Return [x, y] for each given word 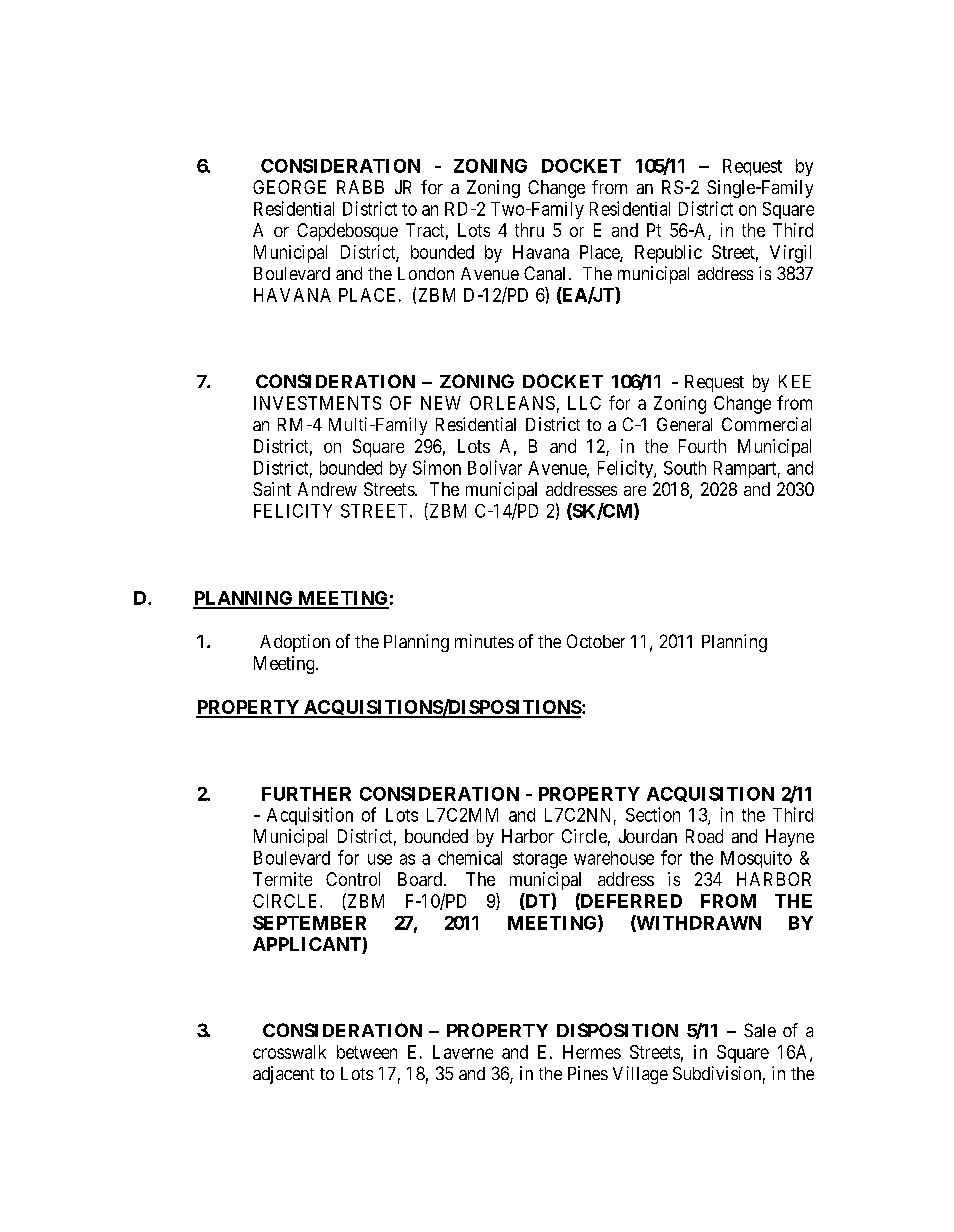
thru [529, 230]
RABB [360, 187]
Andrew [327, 489]
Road [704, 836]
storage [540, 860]
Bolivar [495, 467]
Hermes [592, 1052]
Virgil [790, 254]
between [367, 1052]
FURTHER [306, 794]
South [685, 468]
